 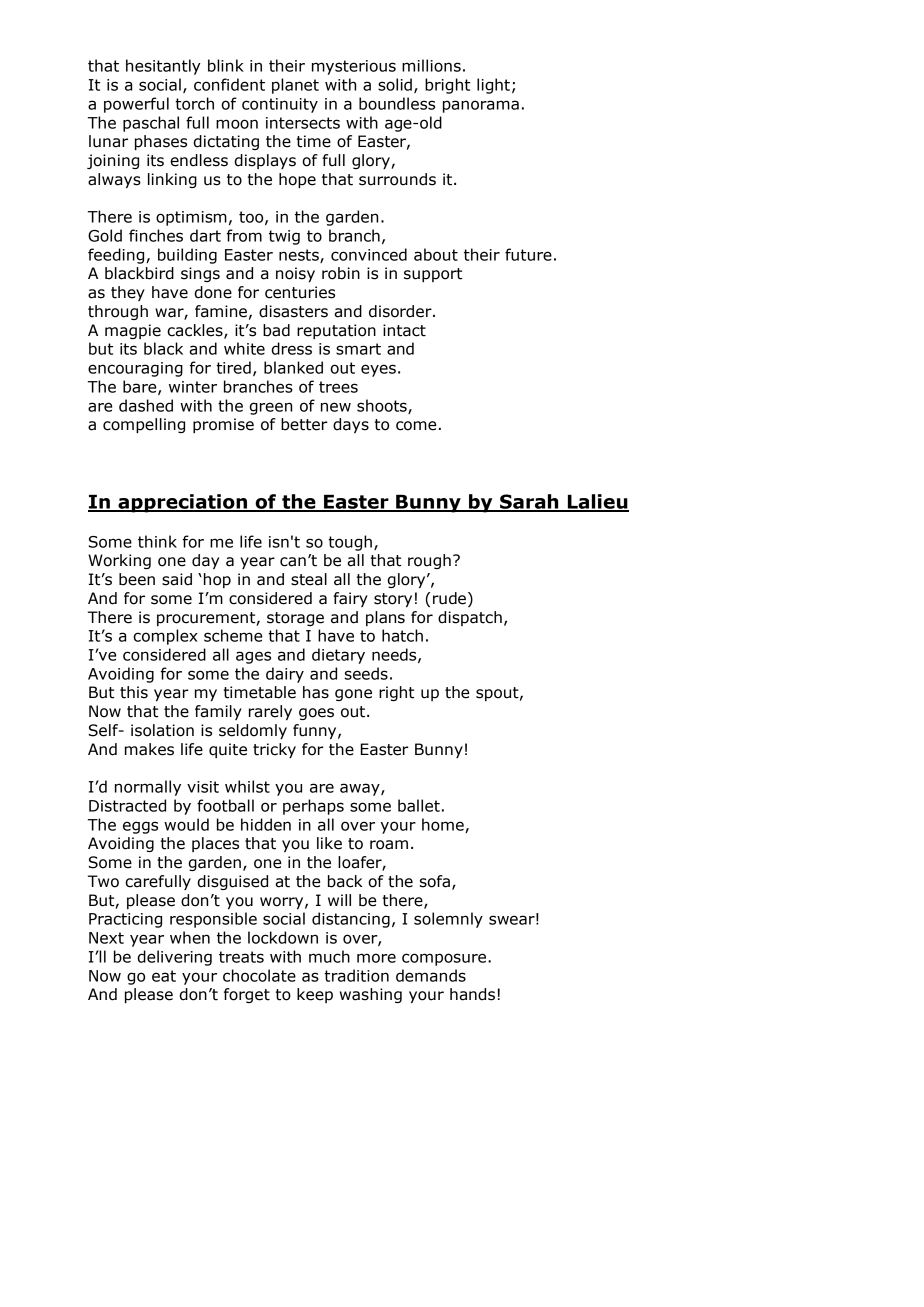 What do you see at coordinates (329, 956) in the document?
I see `much` at bounding box center [329, 956].
